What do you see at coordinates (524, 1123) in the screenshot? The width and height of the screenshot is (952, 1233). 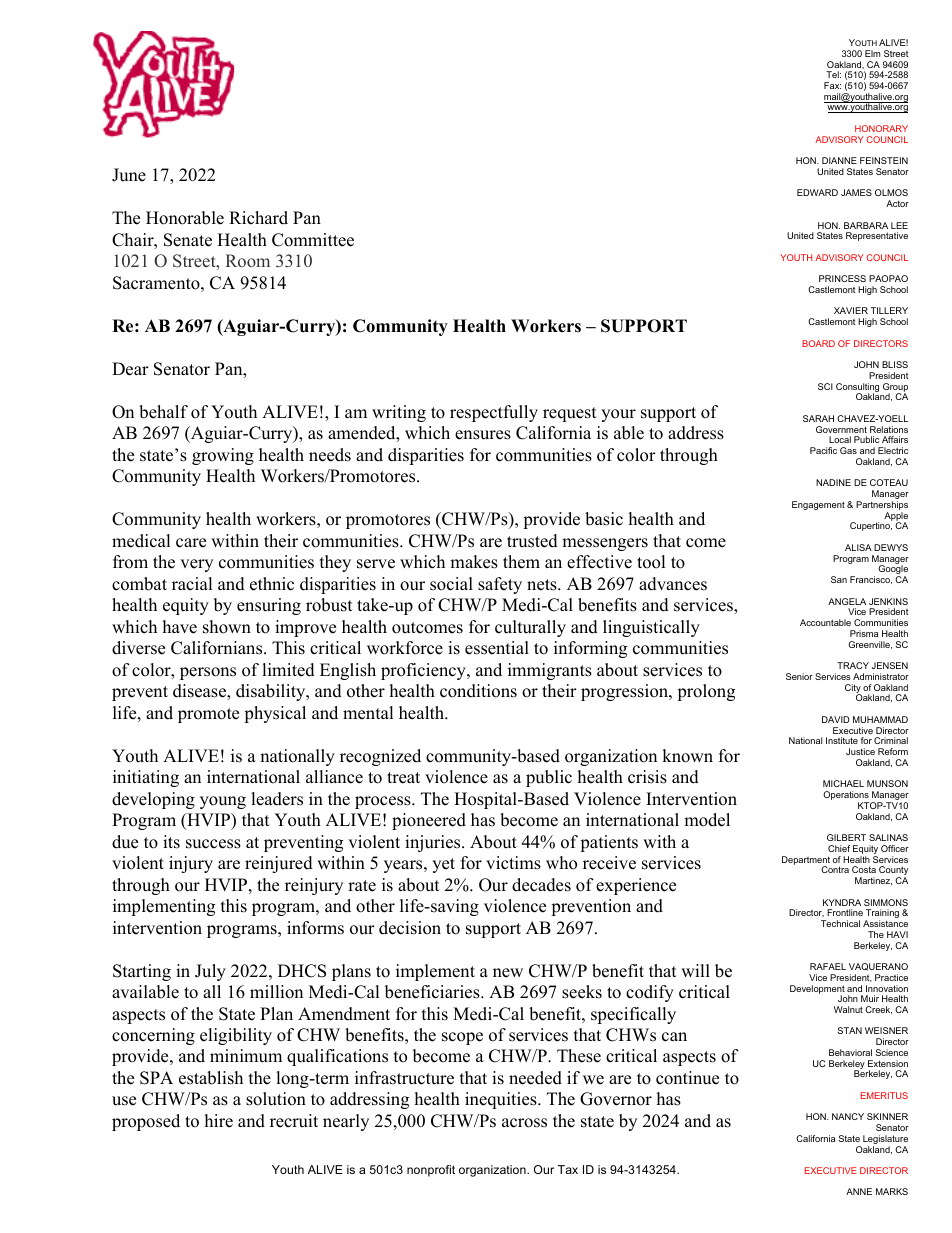 I see `across` at bounding box center [524, 1123].
